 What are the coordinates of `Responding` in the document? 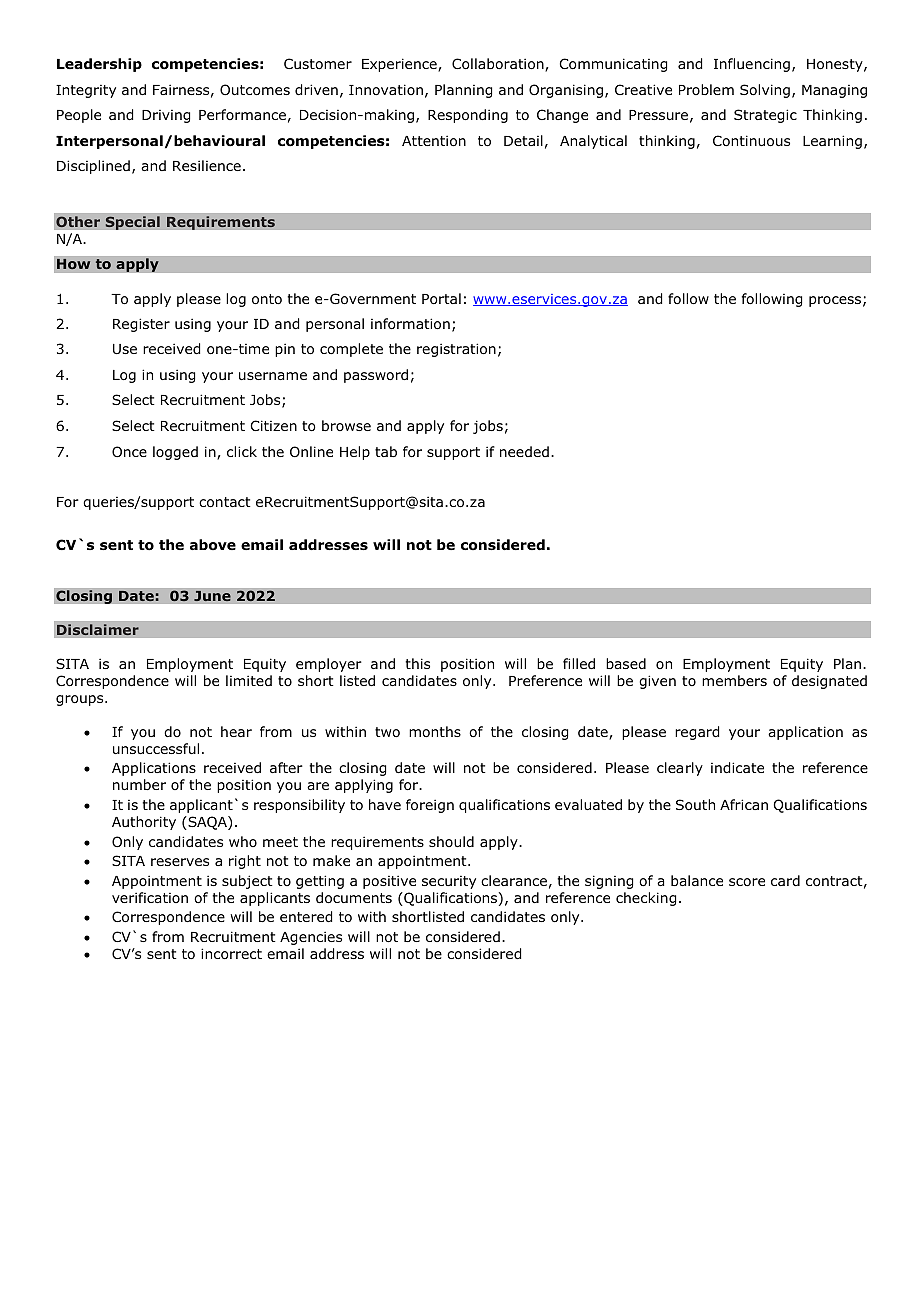 It's located at (468, 116).
